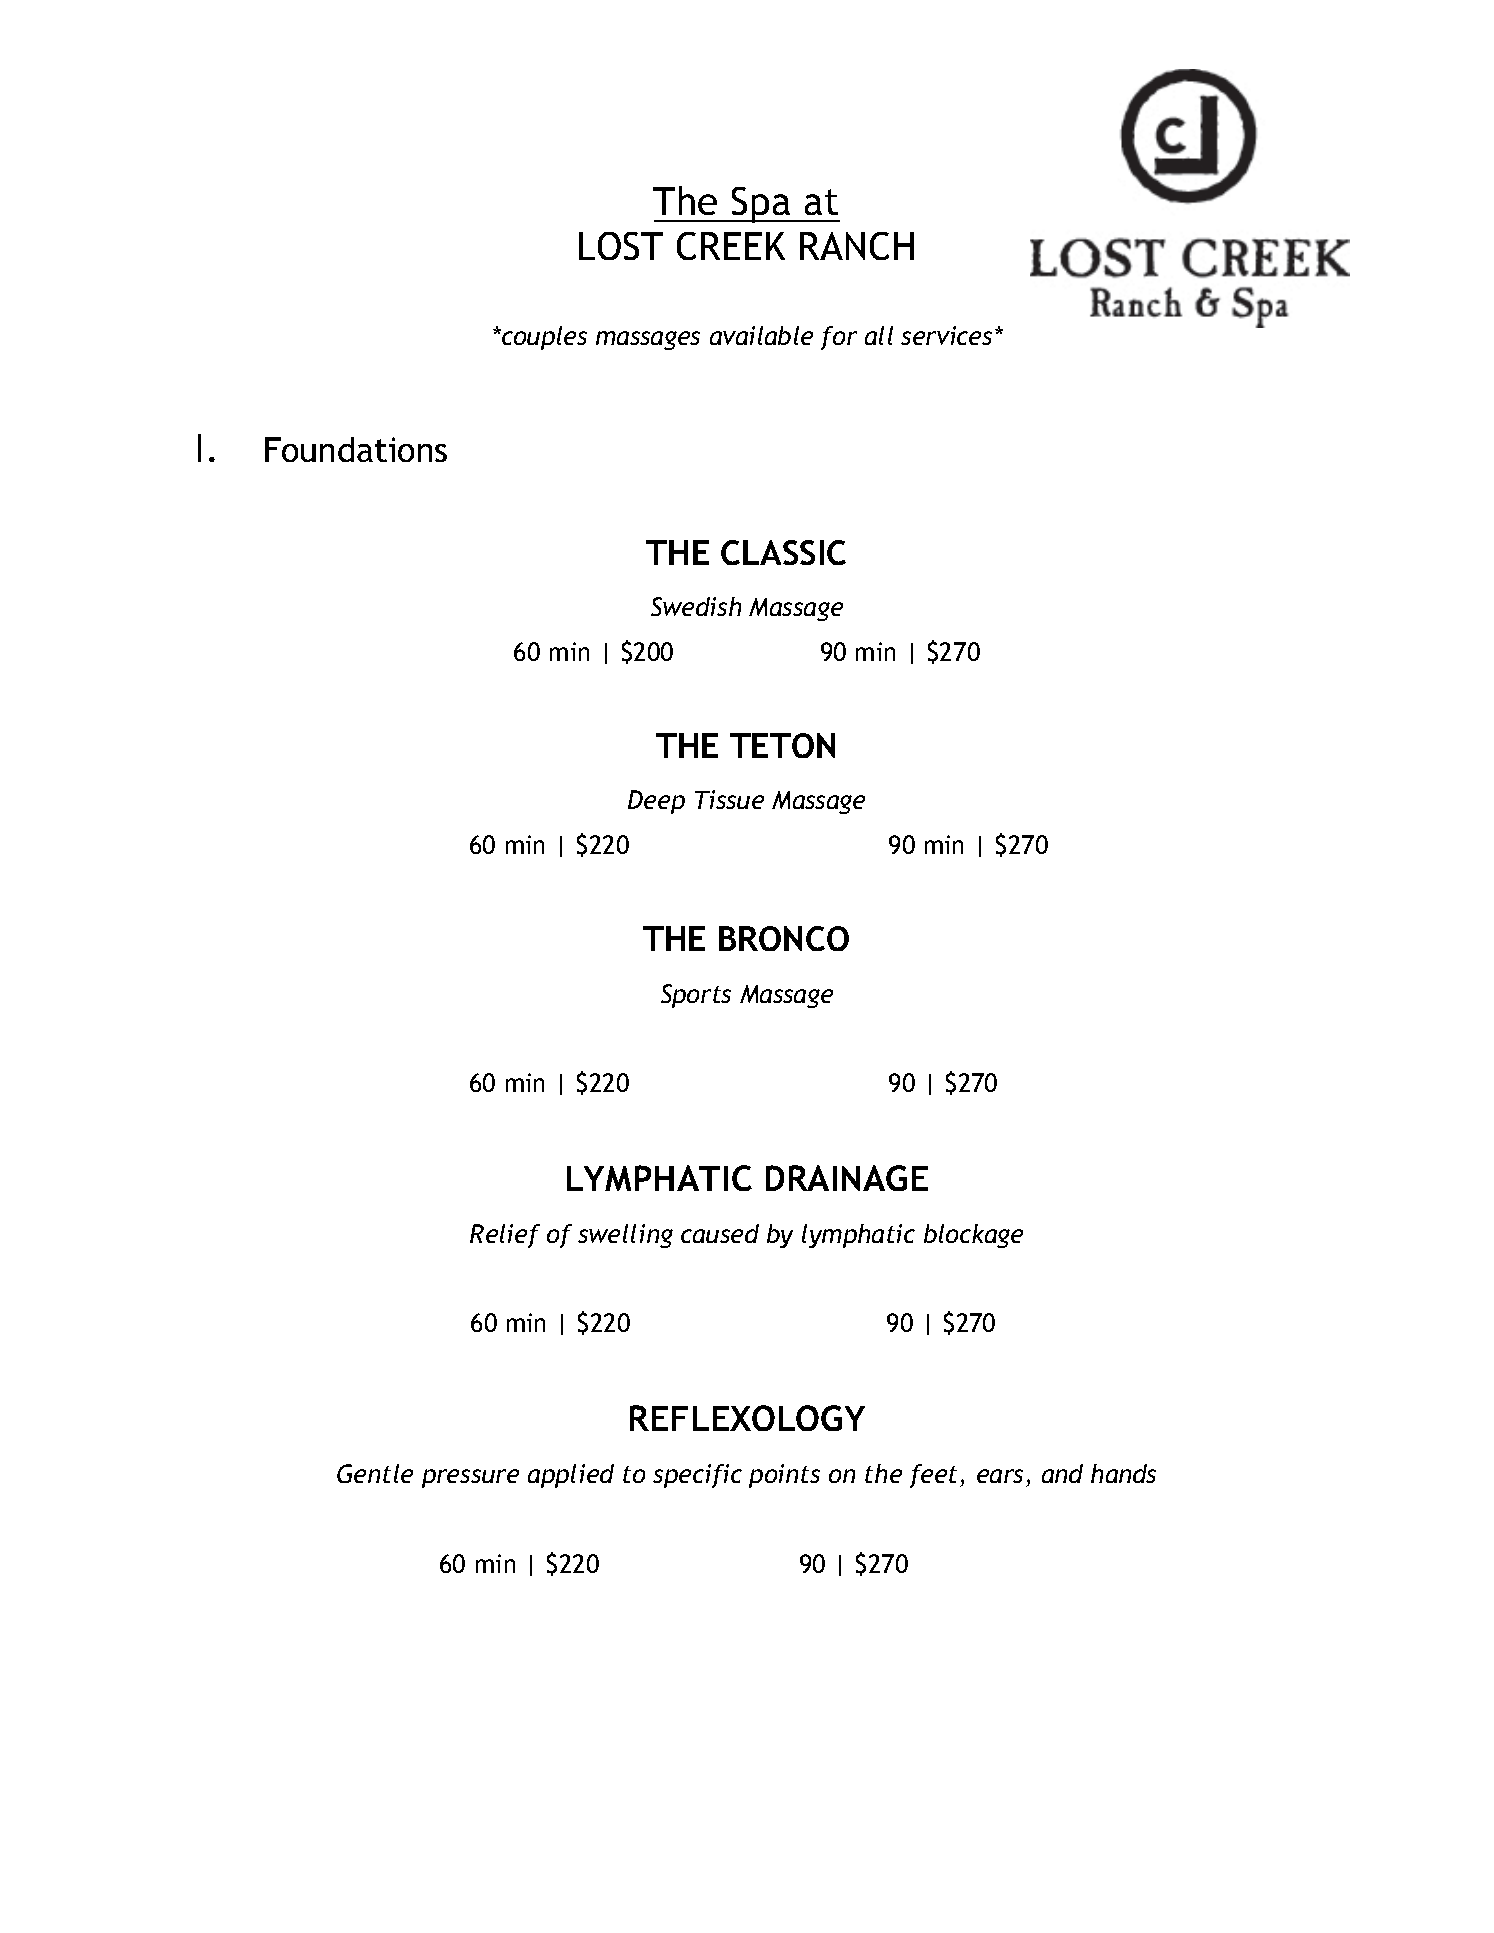  What do you see at coordinates (973, 1236) in the screenshot?
I see `blockage` at bounding box center [973, 1236].
